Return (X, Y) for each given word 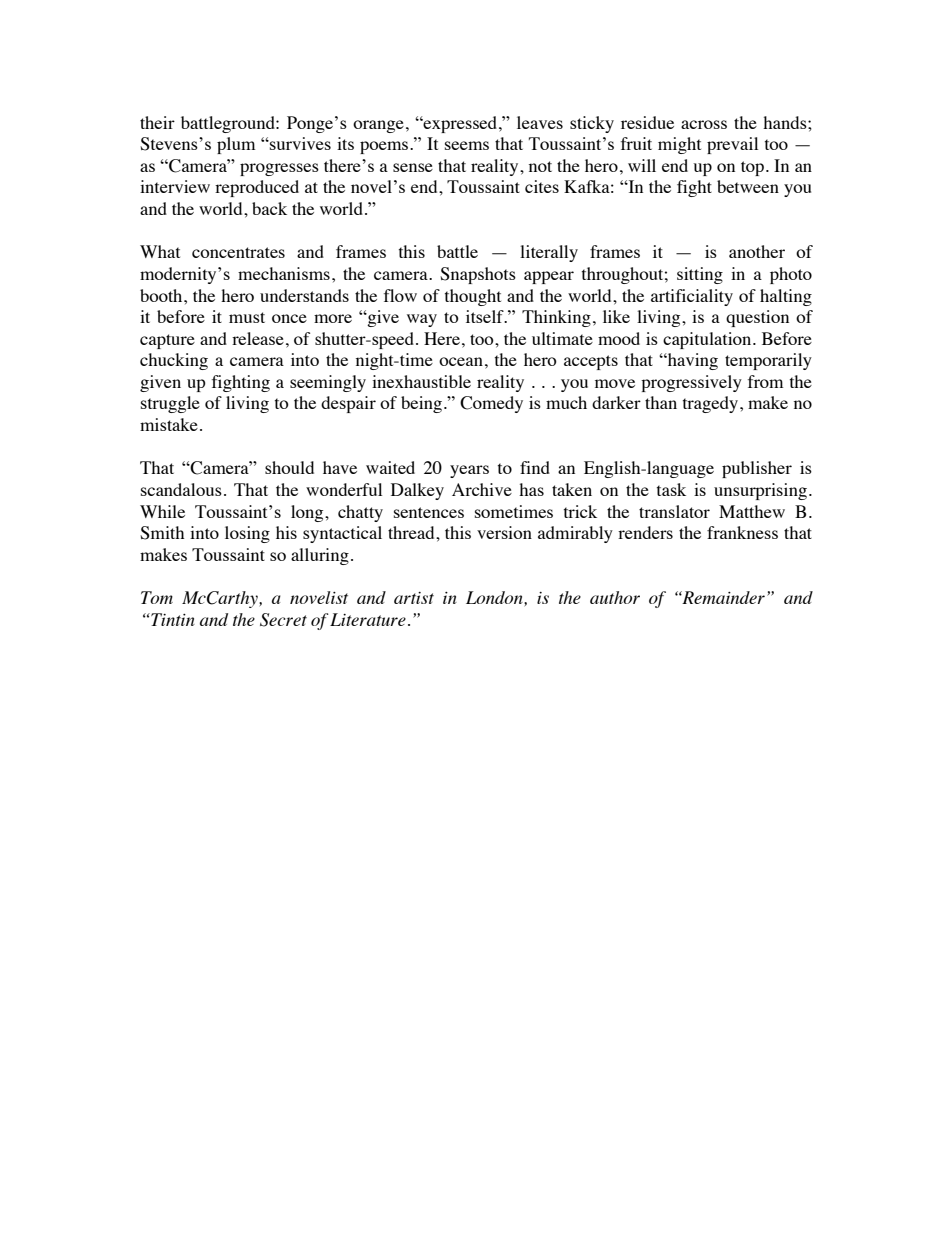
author (615, 597)
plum (236, 145)
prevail (732, 145)
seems (467, 145)
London (495, 597)
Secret (283, 620)
